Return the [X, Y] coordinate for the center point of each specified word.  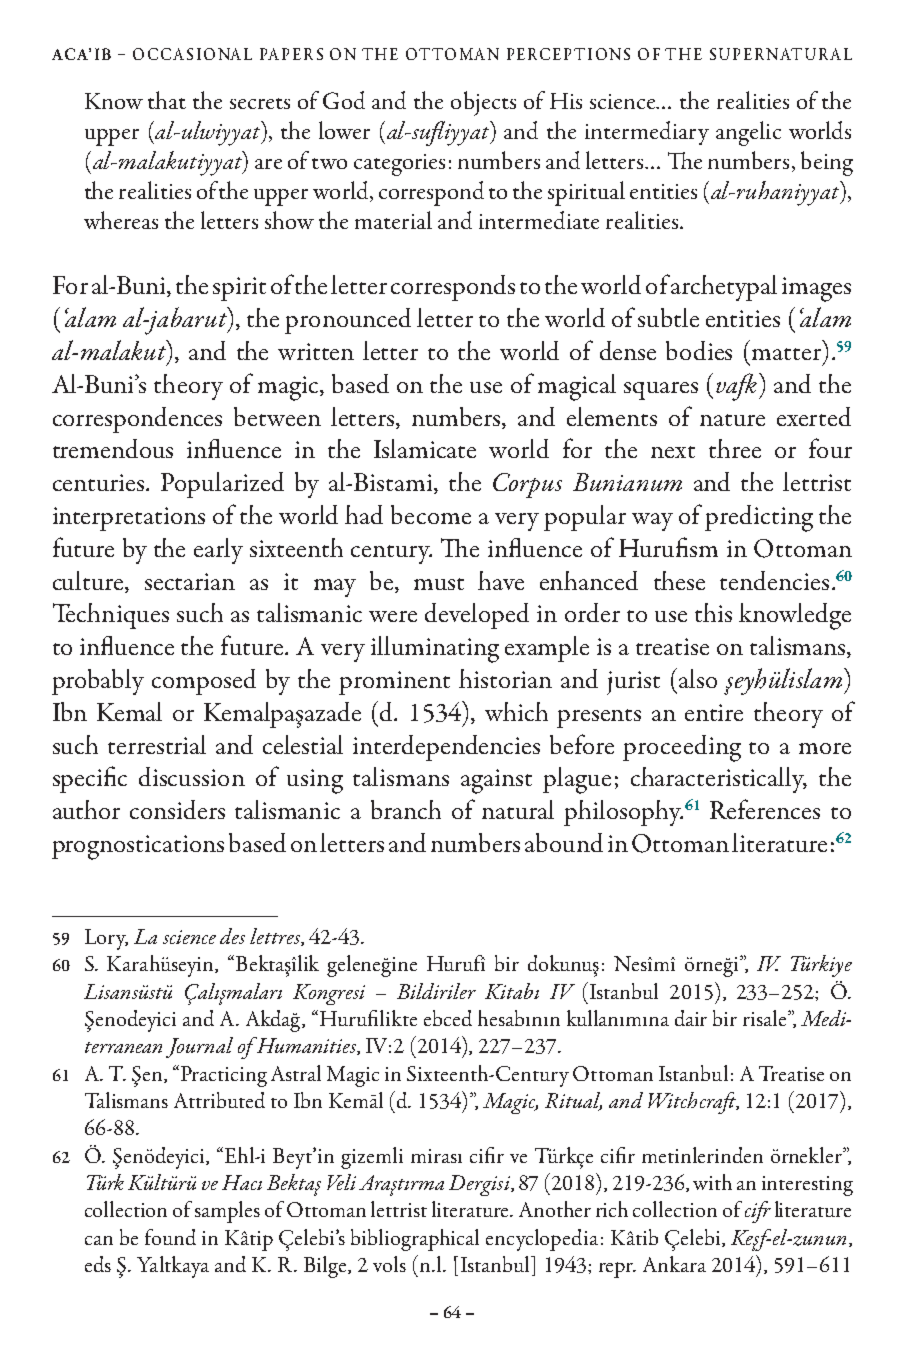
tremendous [113, 448]
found [170, 1237]
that [167, 100]
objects [483, 103]
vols [389, 1264]
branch [406, 809]
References [765, 809]
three [735, 448]
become [431, 514]
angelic [748, 133]
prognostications [138, 847]
